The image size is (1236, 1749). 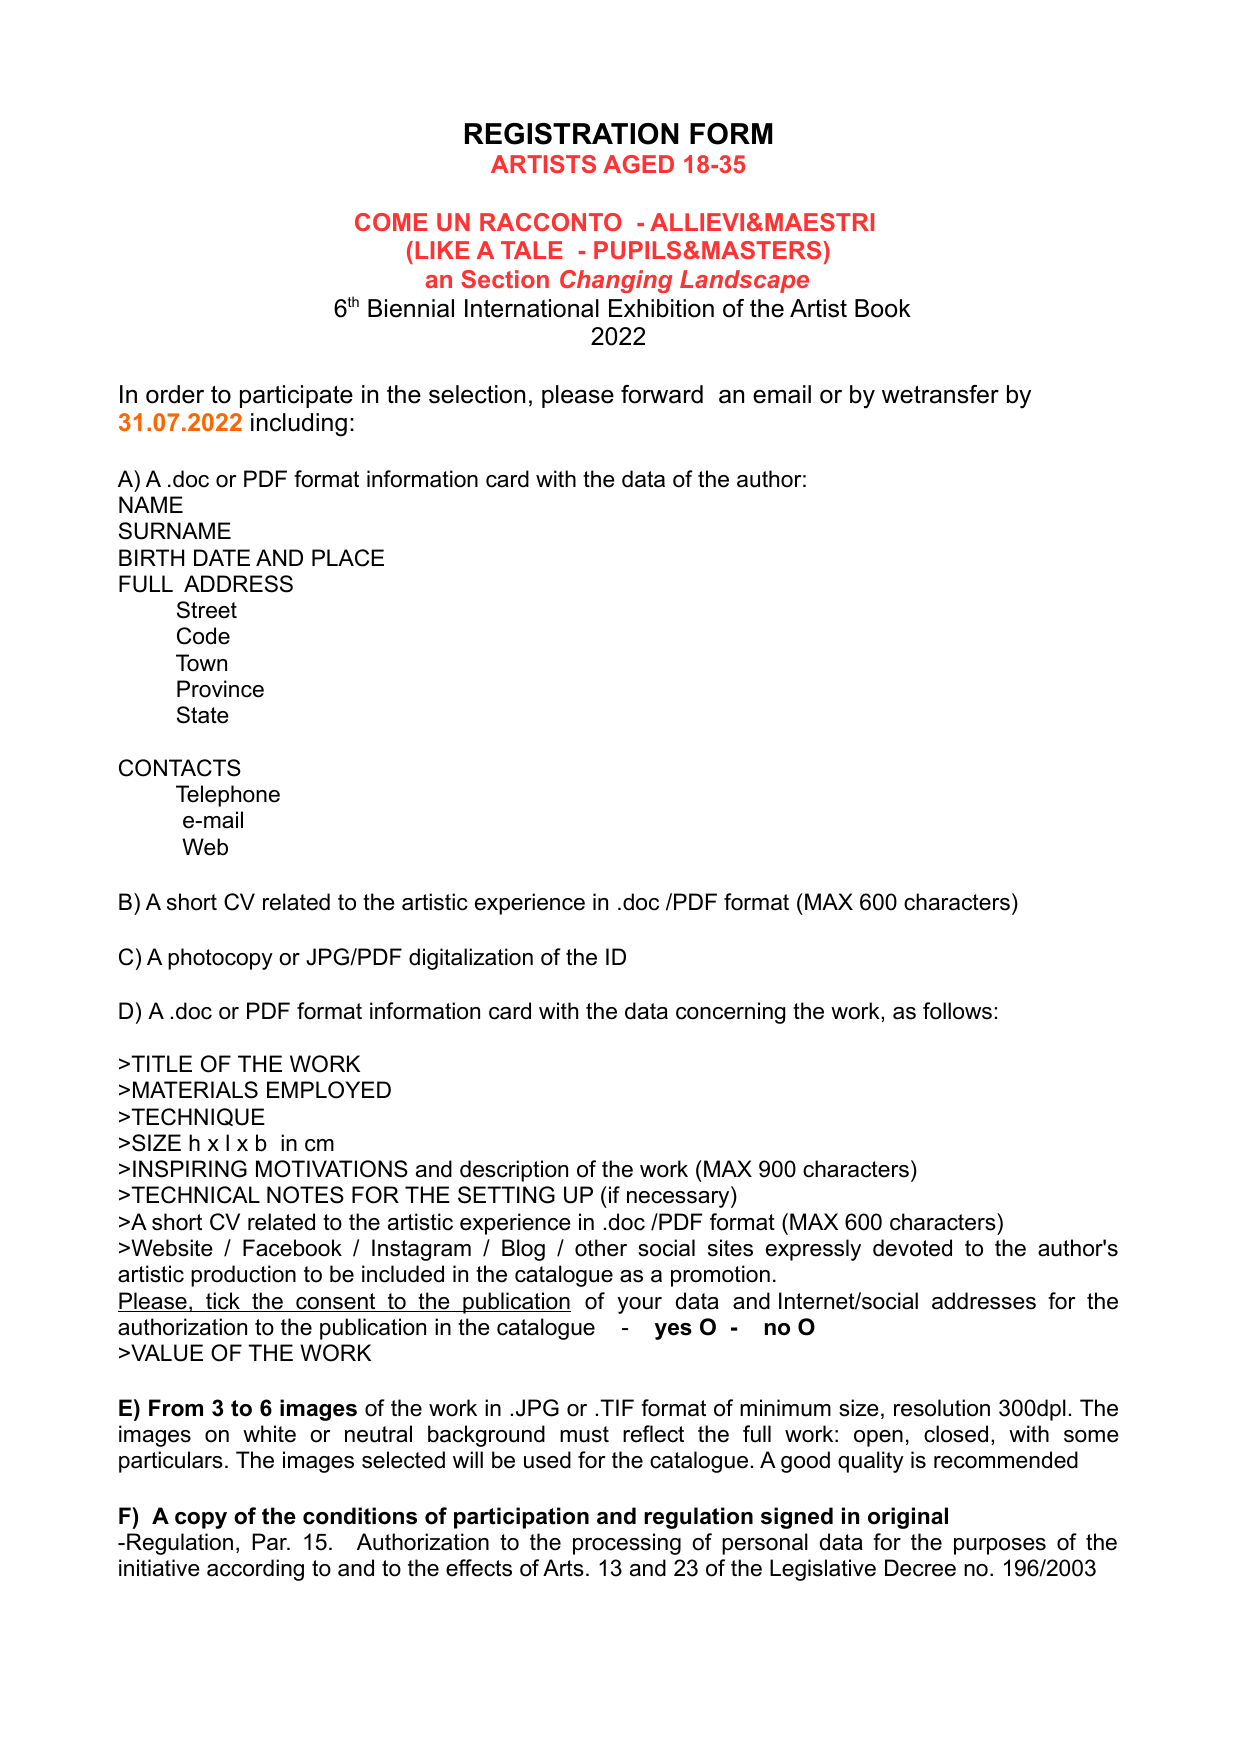 I want to click on processing, so click(x=627, y=1544).
